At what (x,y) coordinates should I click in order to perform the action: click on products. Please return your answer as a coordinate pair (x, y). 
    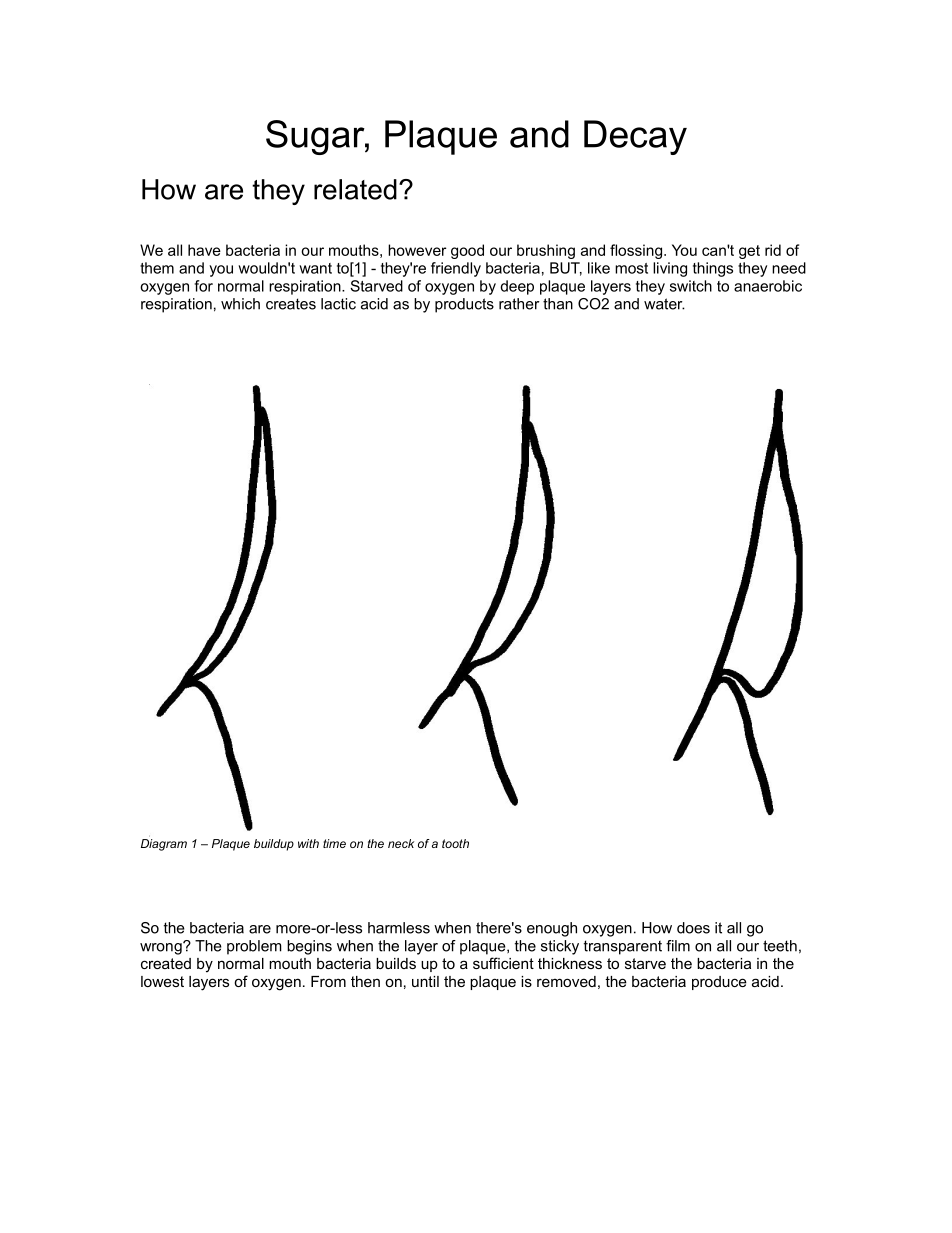
    Looking at the image, I should click on (464, 305).
